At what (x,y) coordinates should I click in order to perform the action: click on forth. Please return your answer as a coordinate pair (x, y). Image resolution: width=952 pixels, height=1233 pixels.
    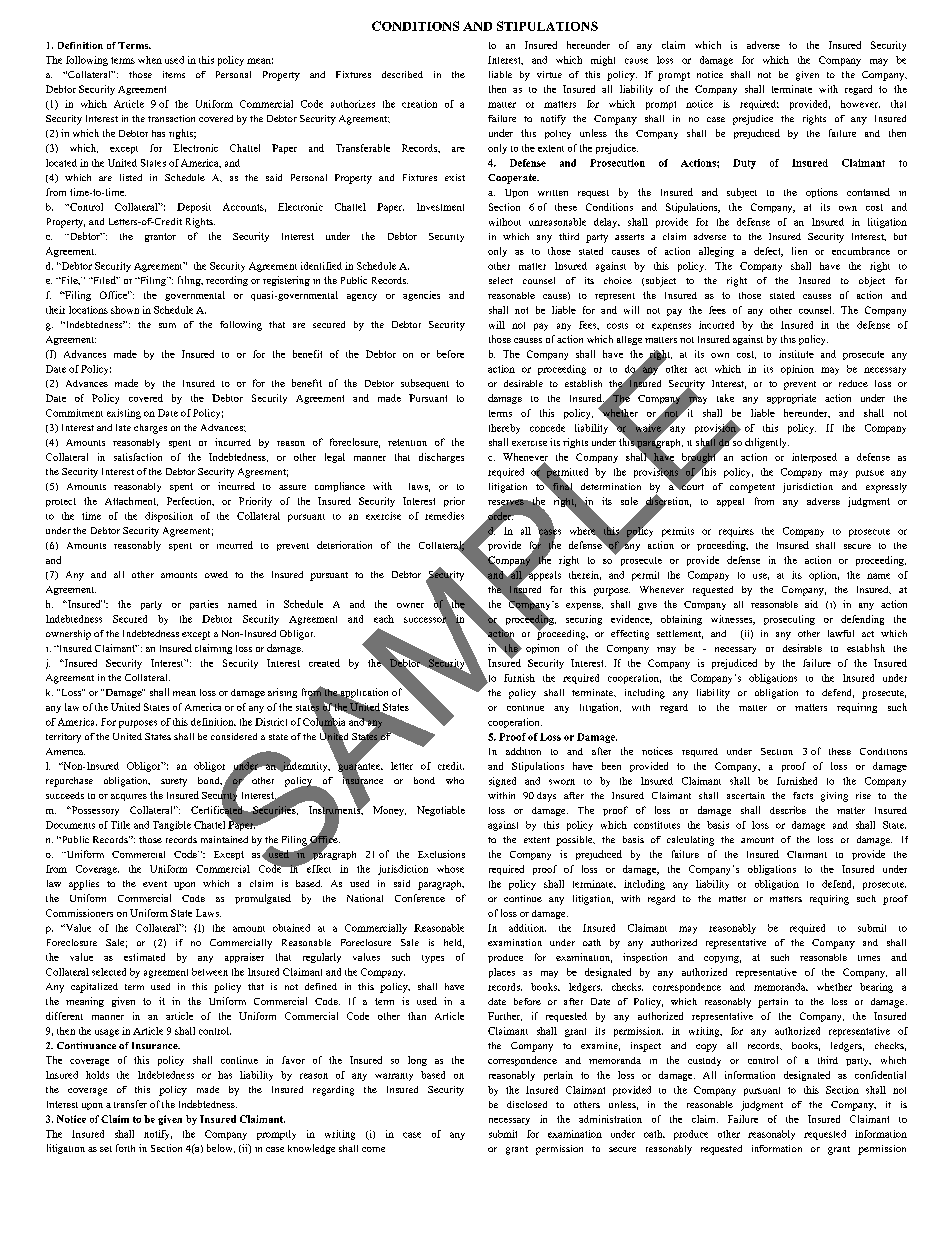
    Looking at the image, I should click on (125, 1148).
